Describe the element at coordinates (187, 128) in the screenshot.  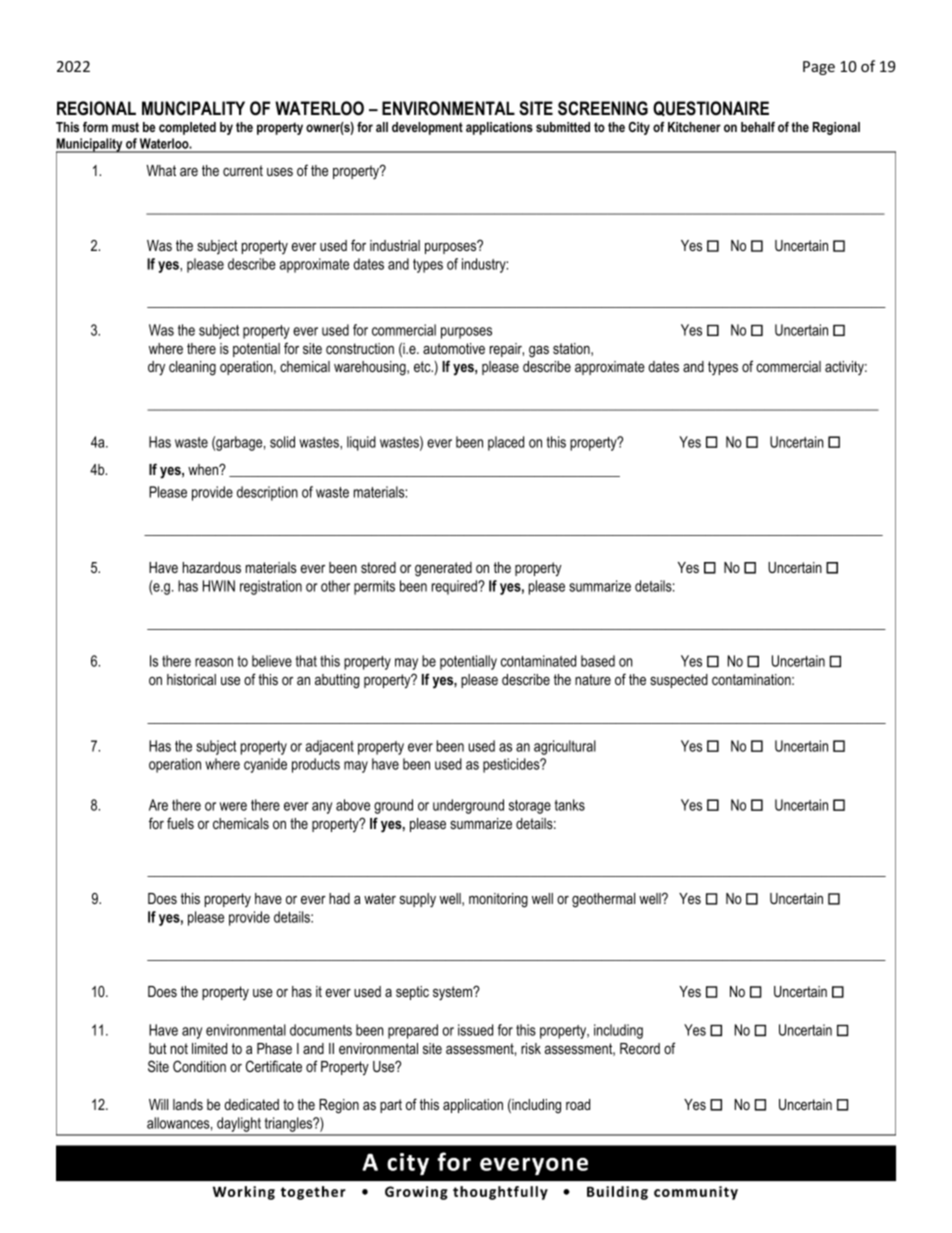
I see `completed` at that location.
